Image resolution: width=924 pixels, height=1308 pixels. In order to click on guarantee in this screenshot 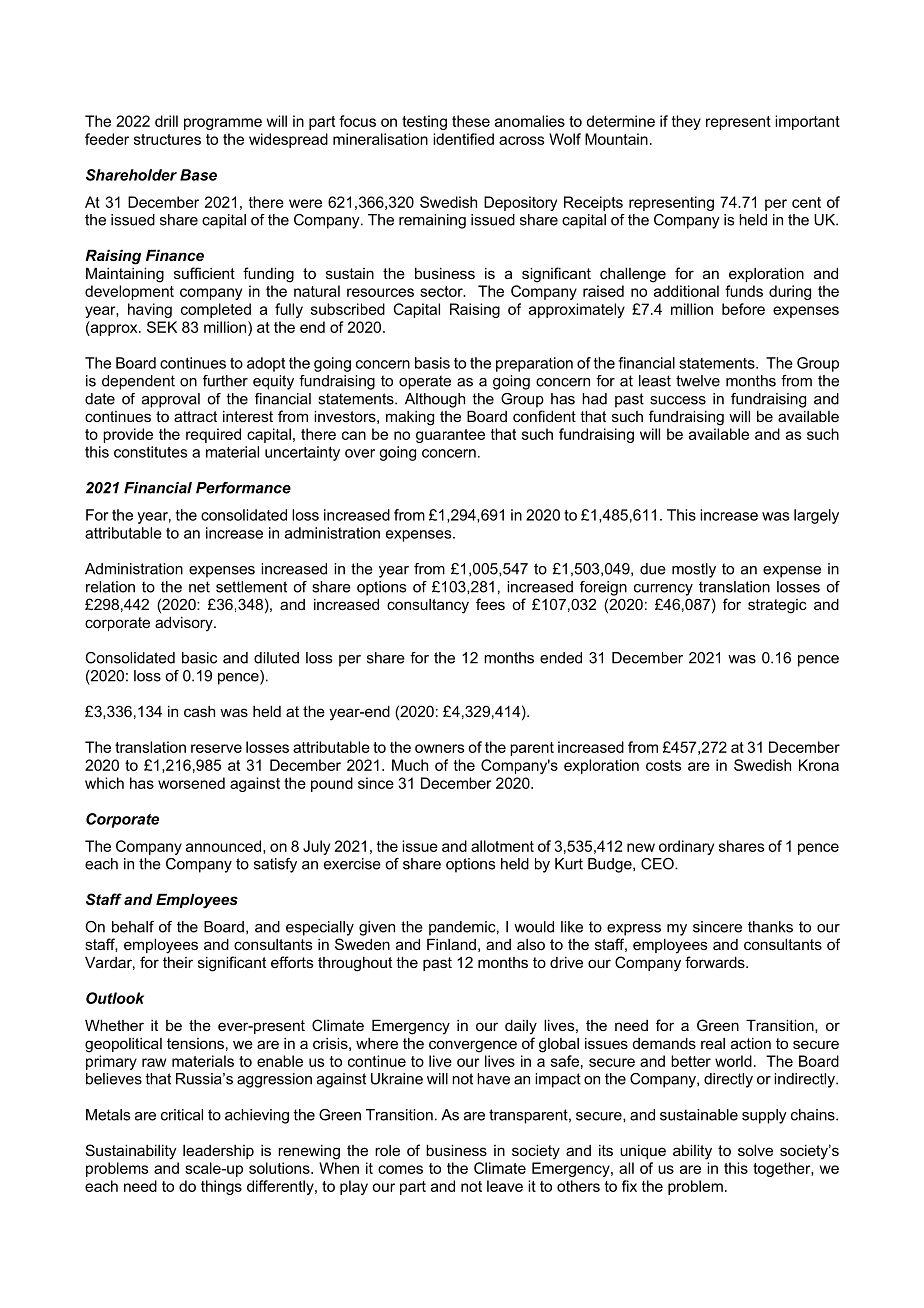, I will do `click(450, 436)`.
